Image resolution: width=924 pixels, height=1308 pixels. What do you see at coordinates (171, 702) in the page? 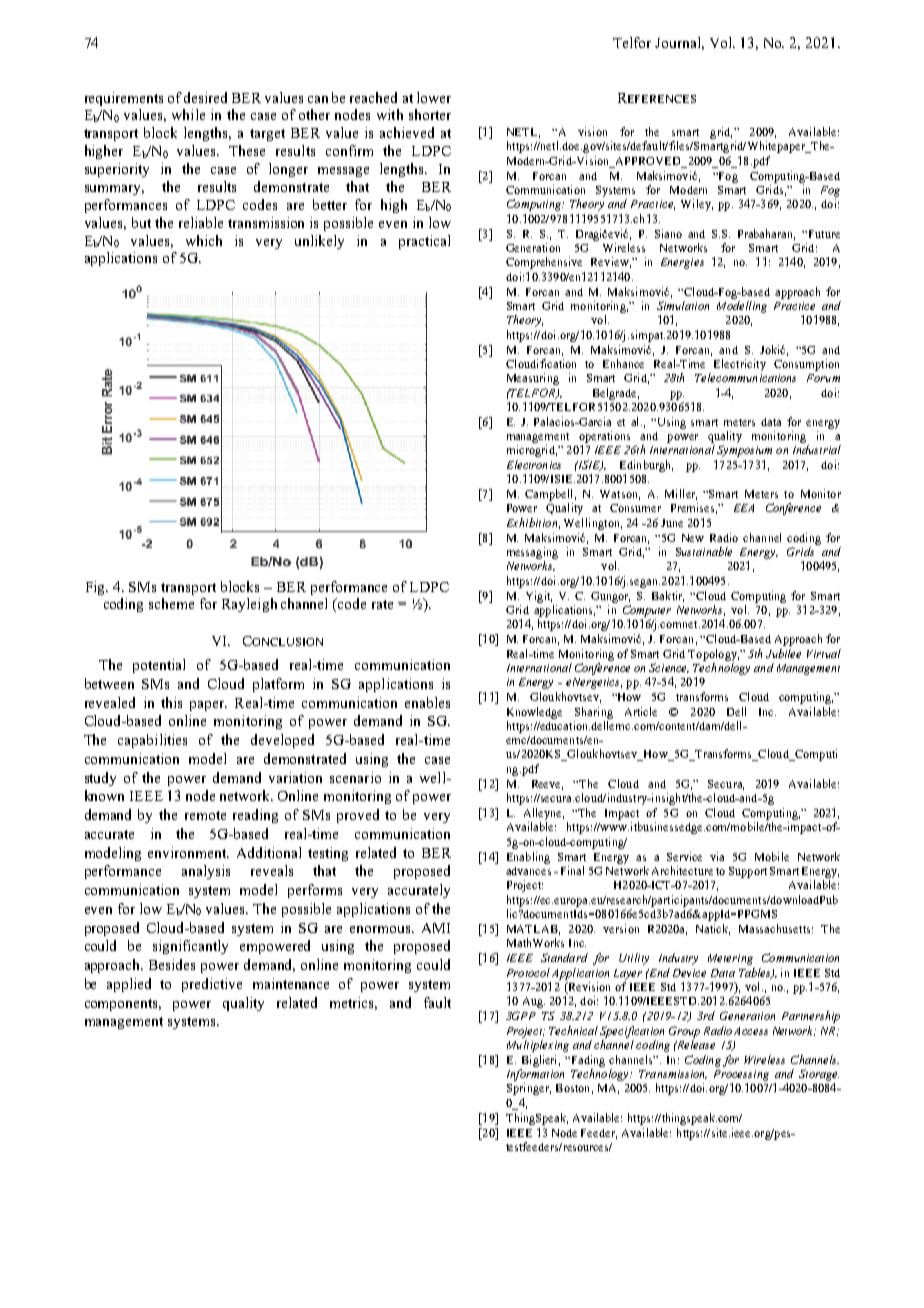
I see `this` at bounding box center [171, 702].
